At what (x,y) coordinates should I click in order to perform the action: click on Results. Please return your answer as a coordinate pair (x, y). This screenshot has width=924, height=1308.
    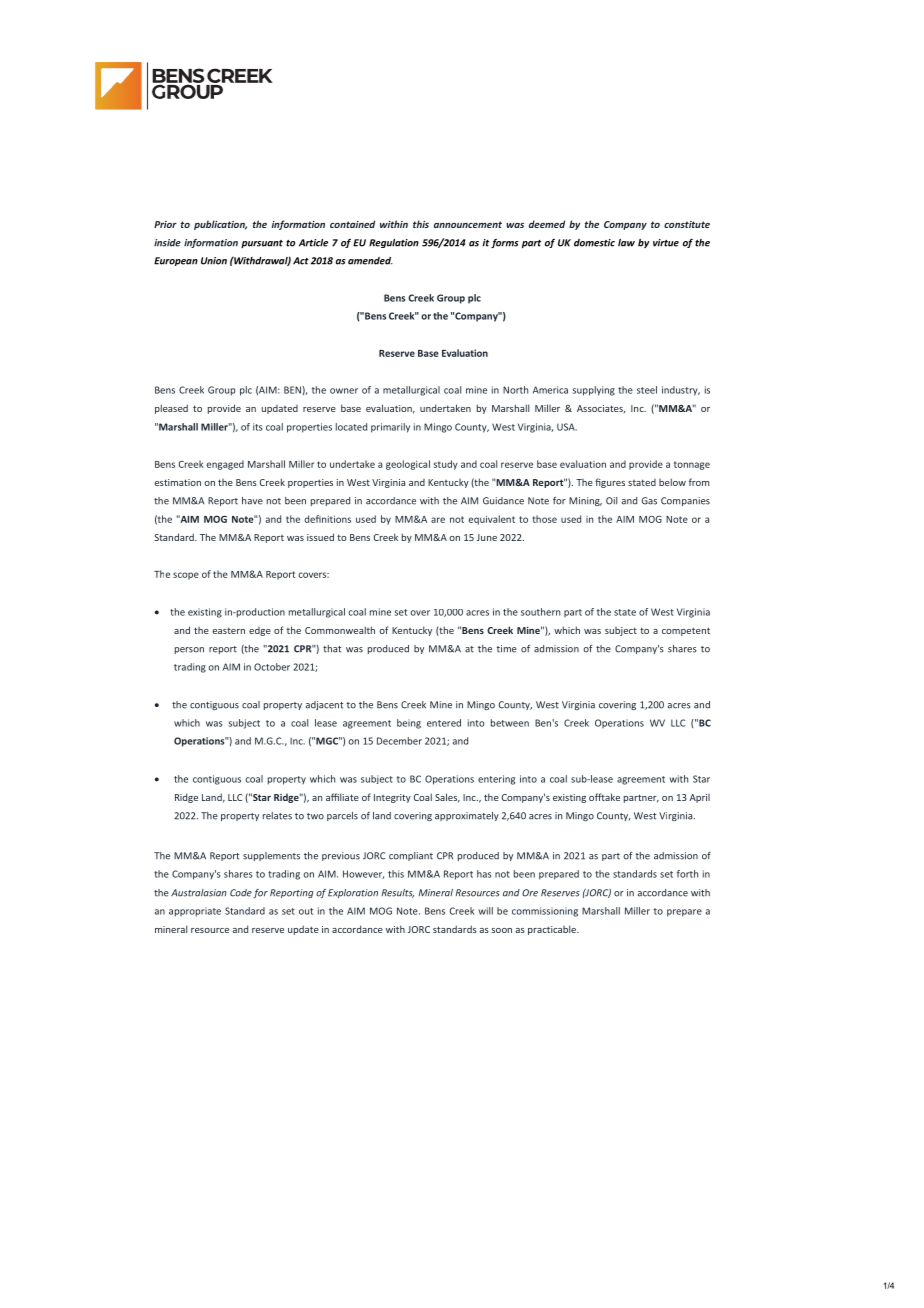
    Looking at the image, I should click on (398, 893).
